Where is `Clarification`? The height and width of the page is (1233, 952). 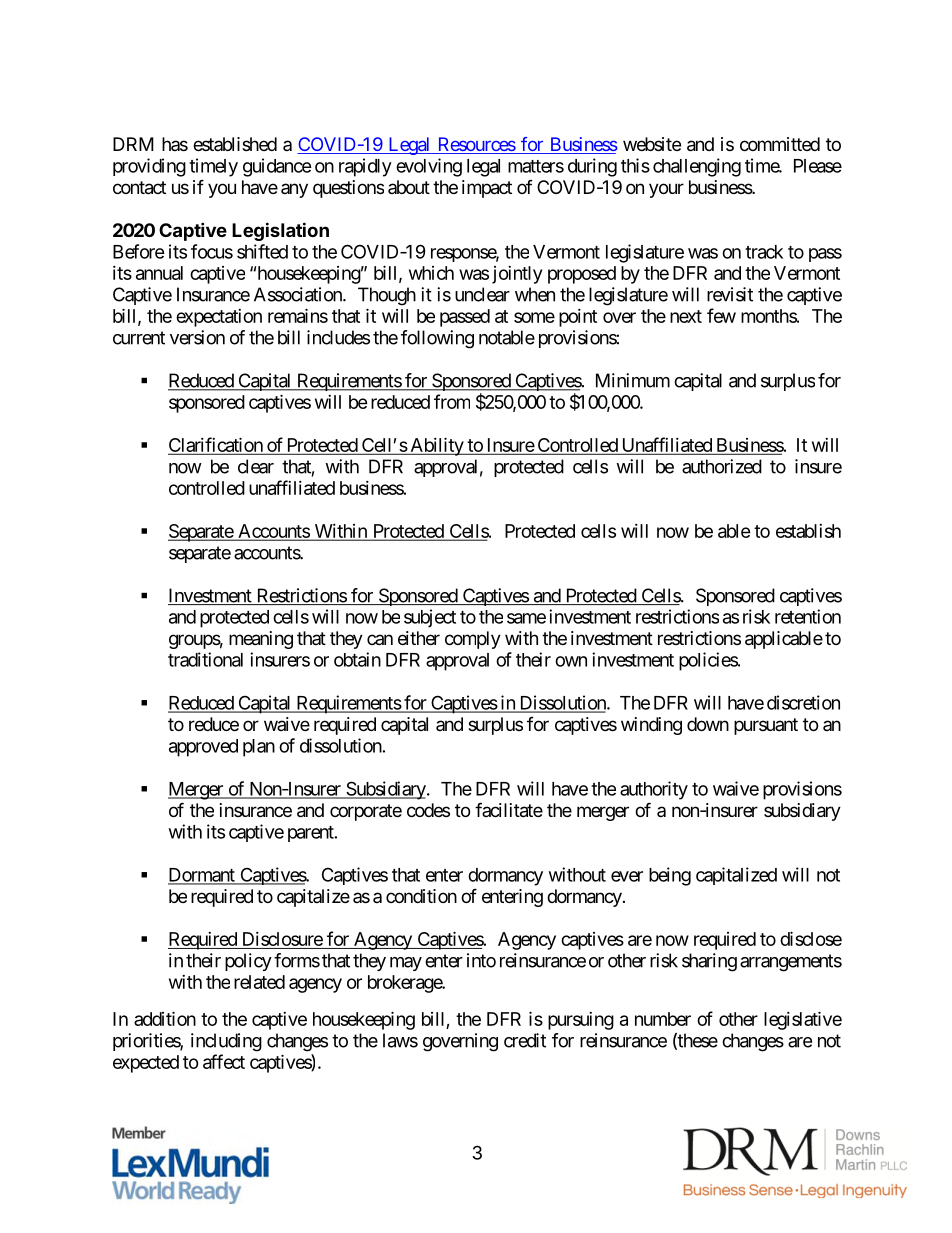 Clarification is located at coordinates (216, 445).
